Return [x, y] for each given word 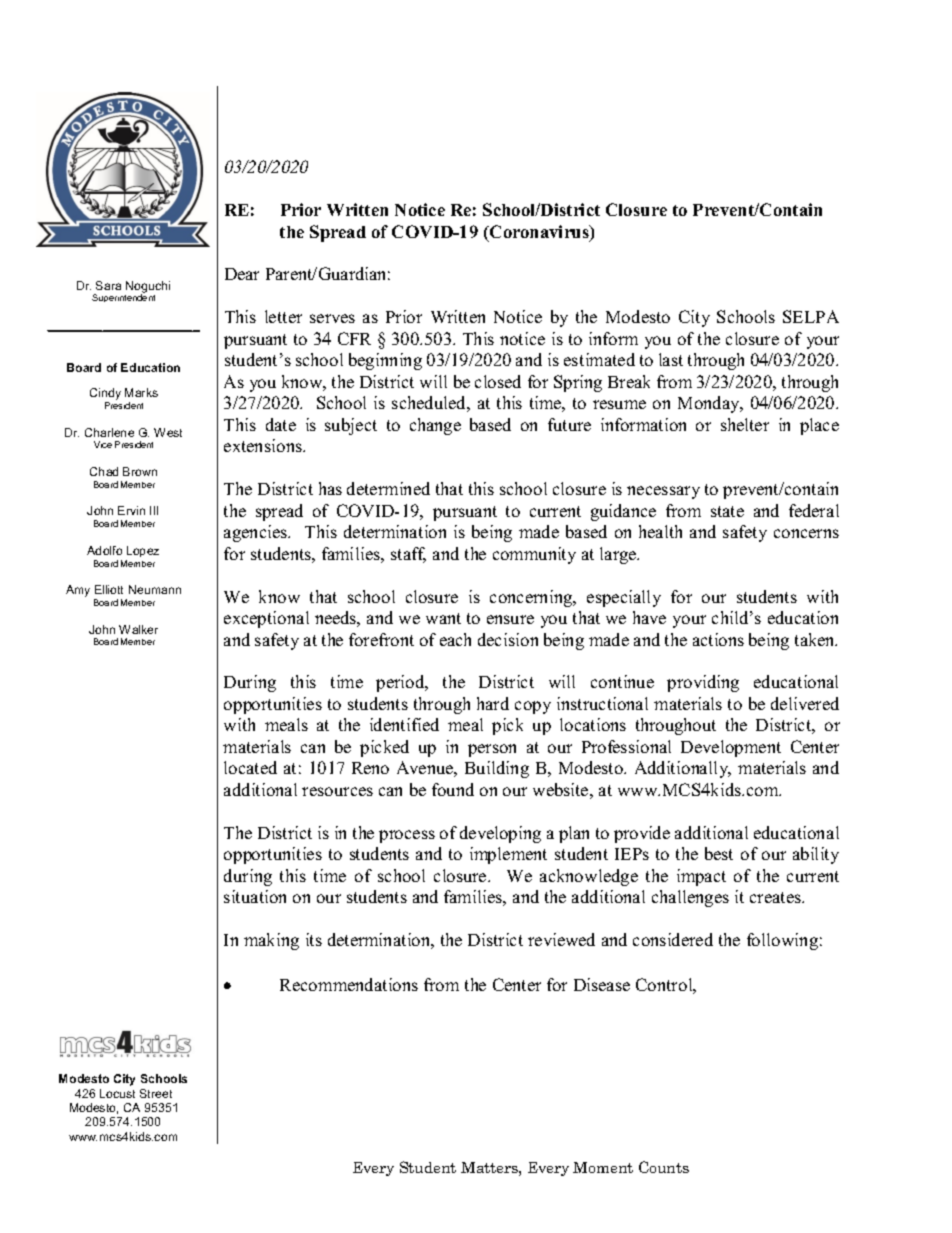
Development [731, 748]
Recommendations [349, 984]
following [782, 941]
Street [156, 1093]
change [435, 426]
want [443, 618]
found [453, 789]
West [168, 432]
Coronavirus [539, 233]
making [271, 941]
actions [718, 639]
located [250, 767]
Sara [108, 285]
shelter [745, 424]
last [671, 359]
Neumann [155, 589]
